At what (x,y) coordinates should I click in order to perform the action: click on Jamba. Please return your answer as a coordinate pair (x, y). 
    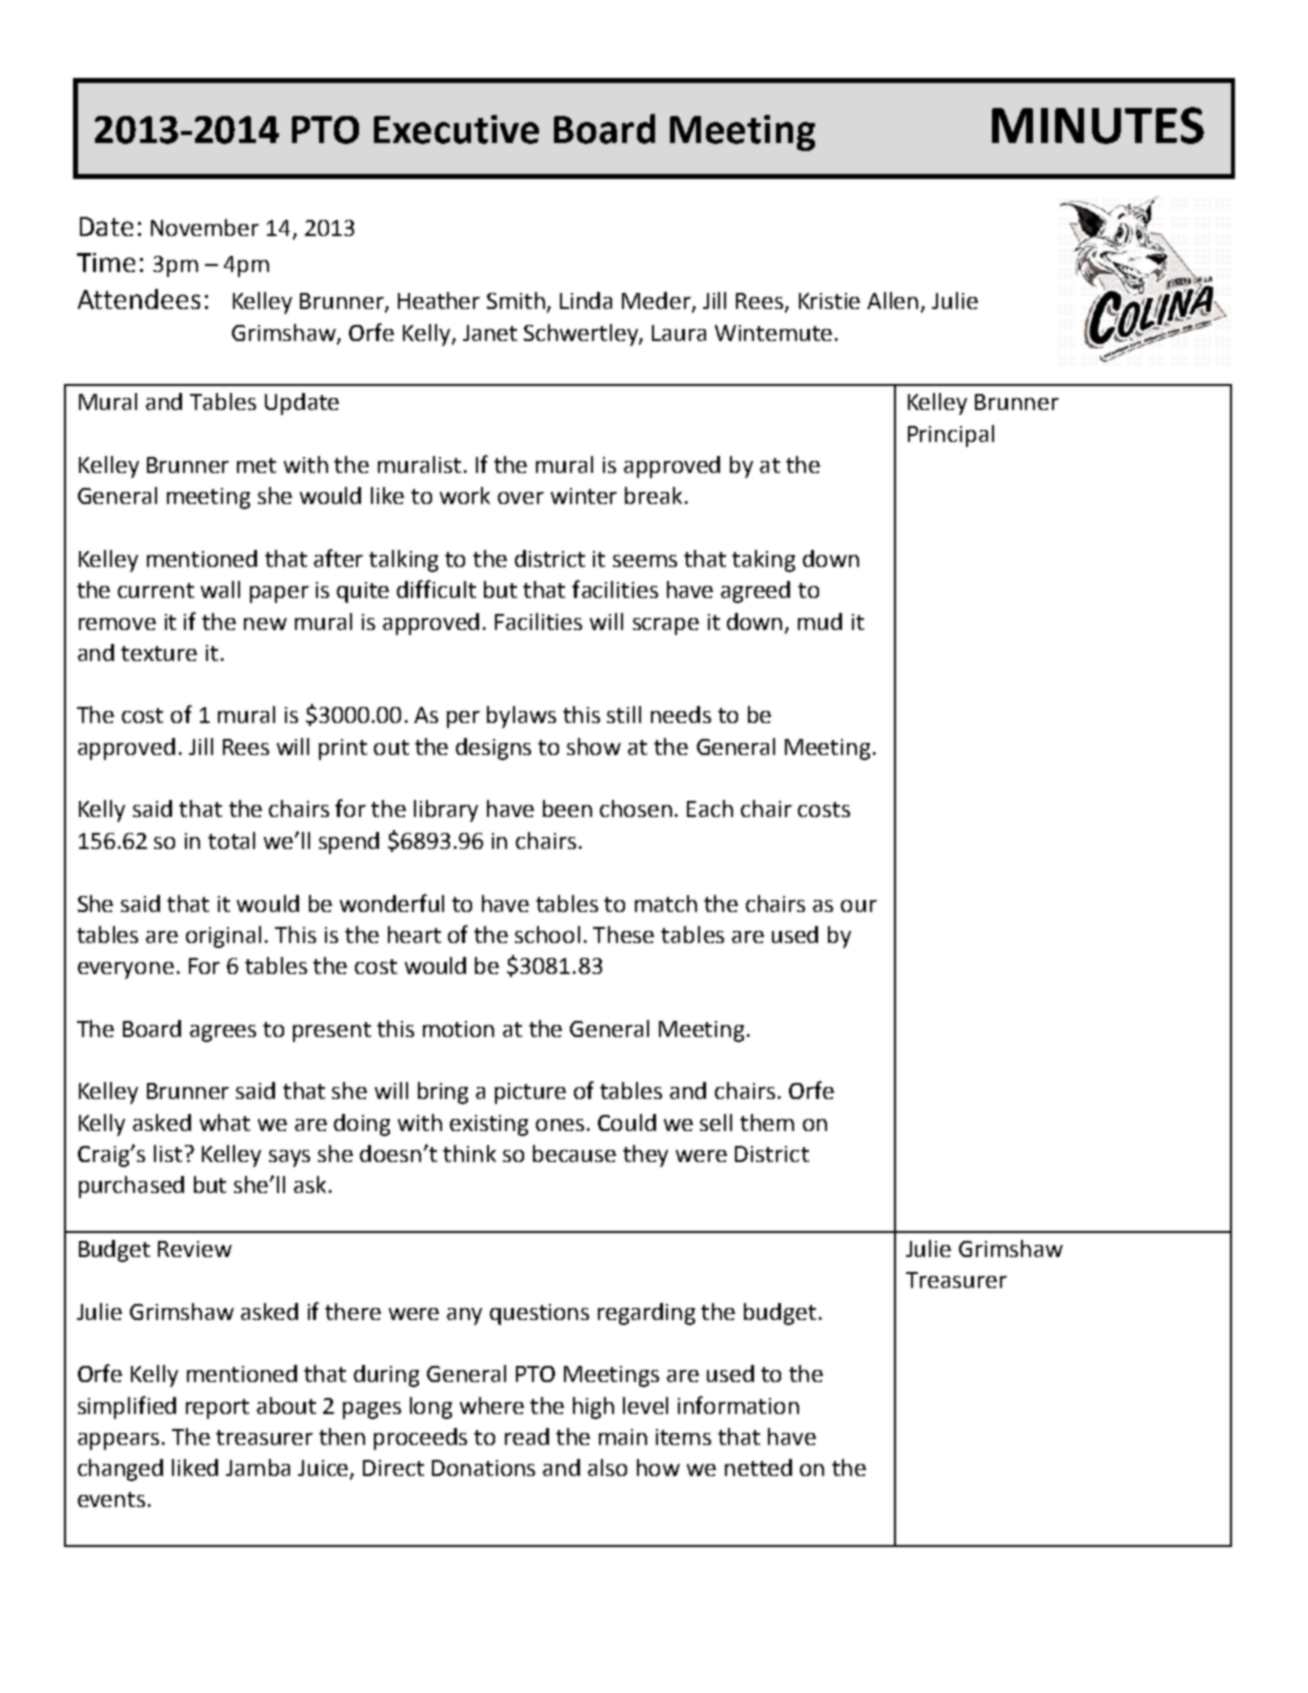
    Looking at the image, I should click on (258, 1467).
